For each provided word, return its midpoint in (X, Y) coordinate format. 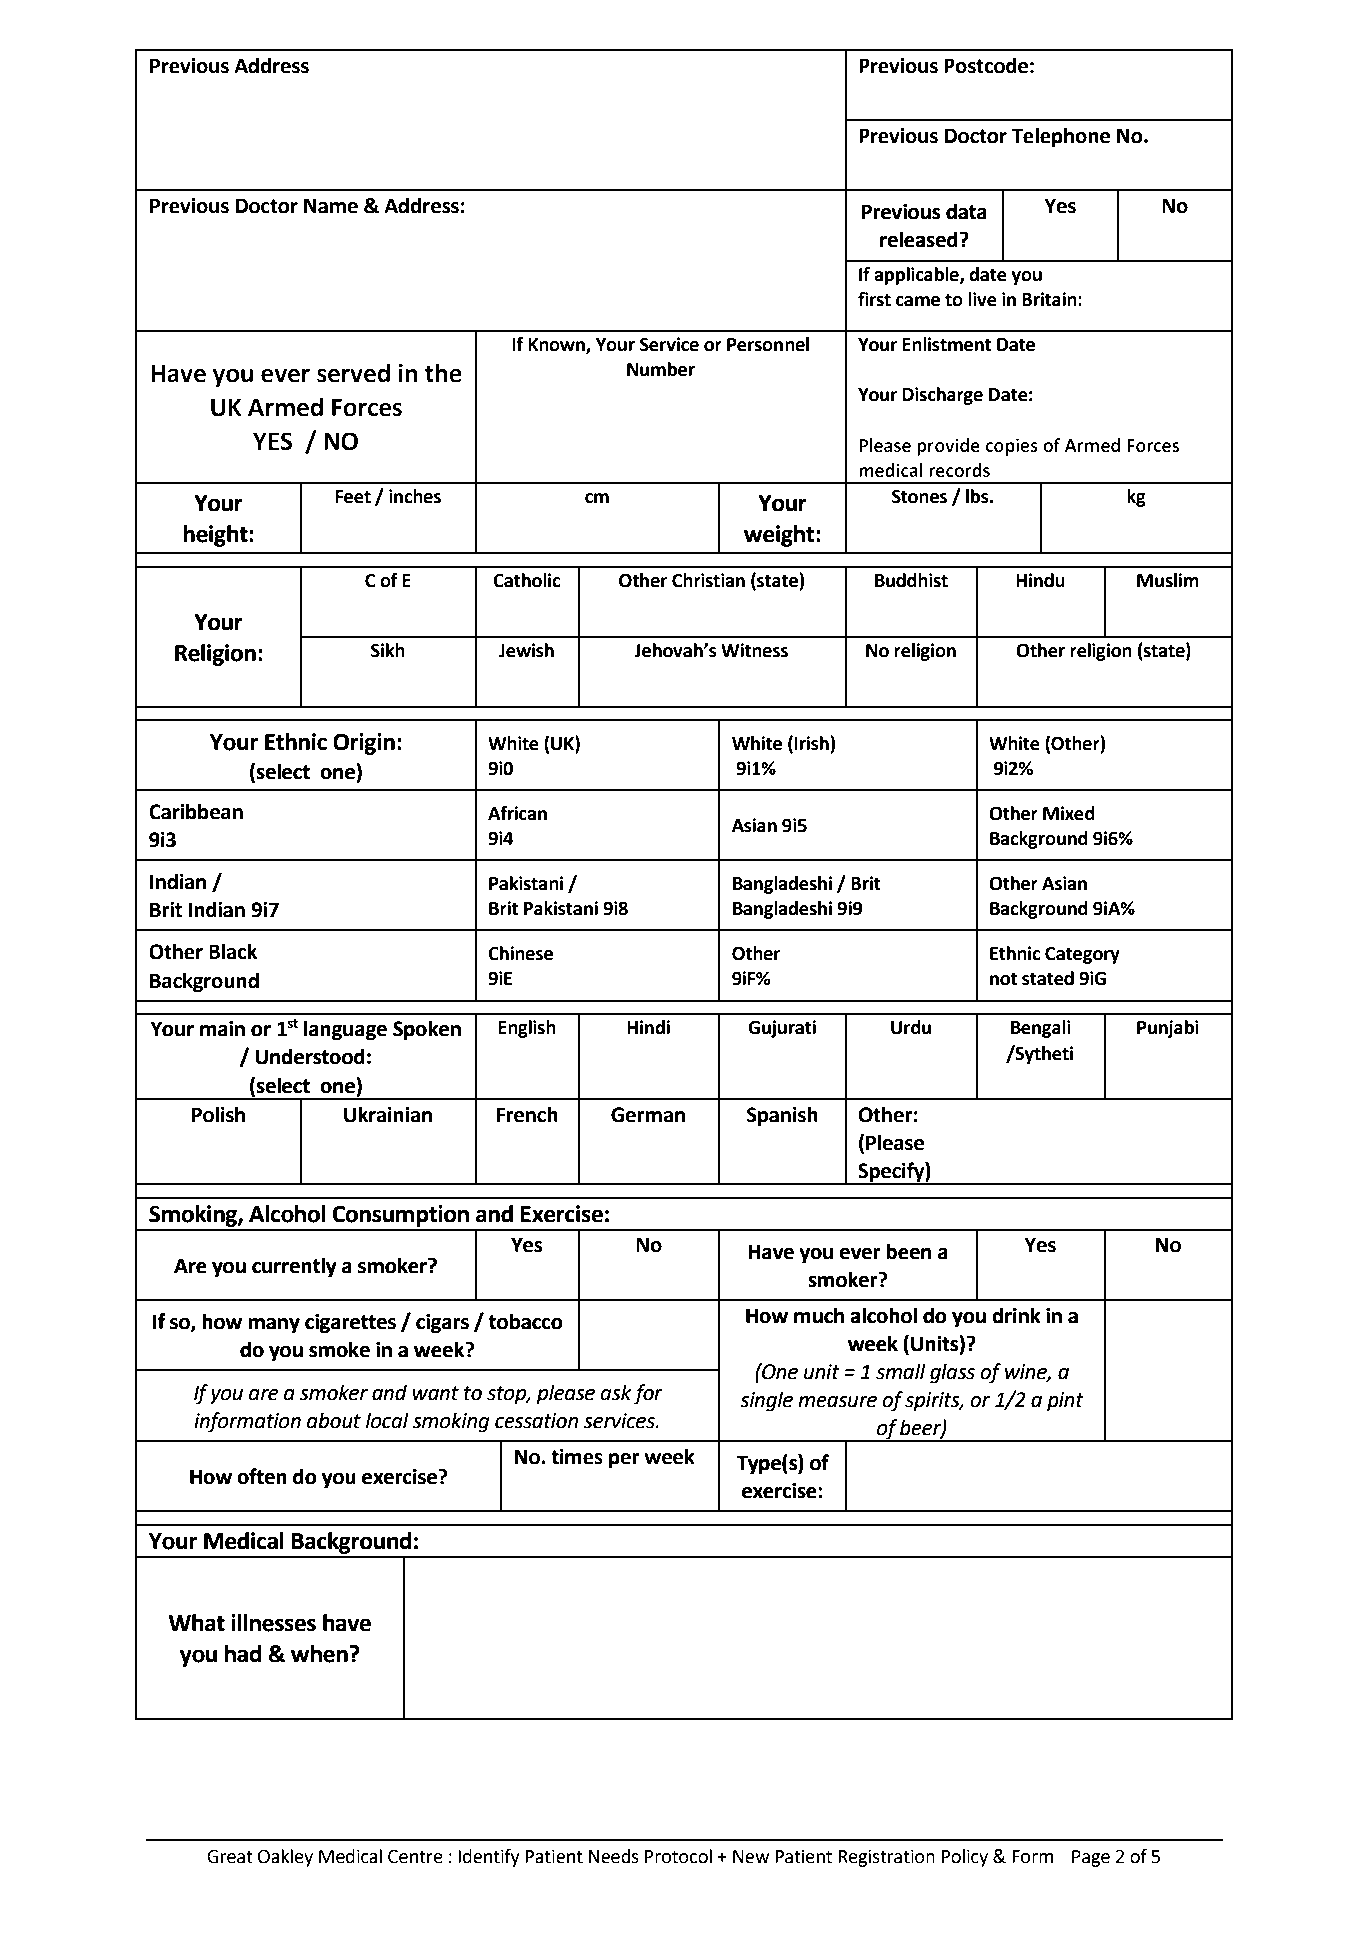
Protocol (678, 1856)
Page (1091, 1858)
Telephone (1060, 137)
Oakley (285, 1858)
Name (331, 206)
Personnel (768, 344)
